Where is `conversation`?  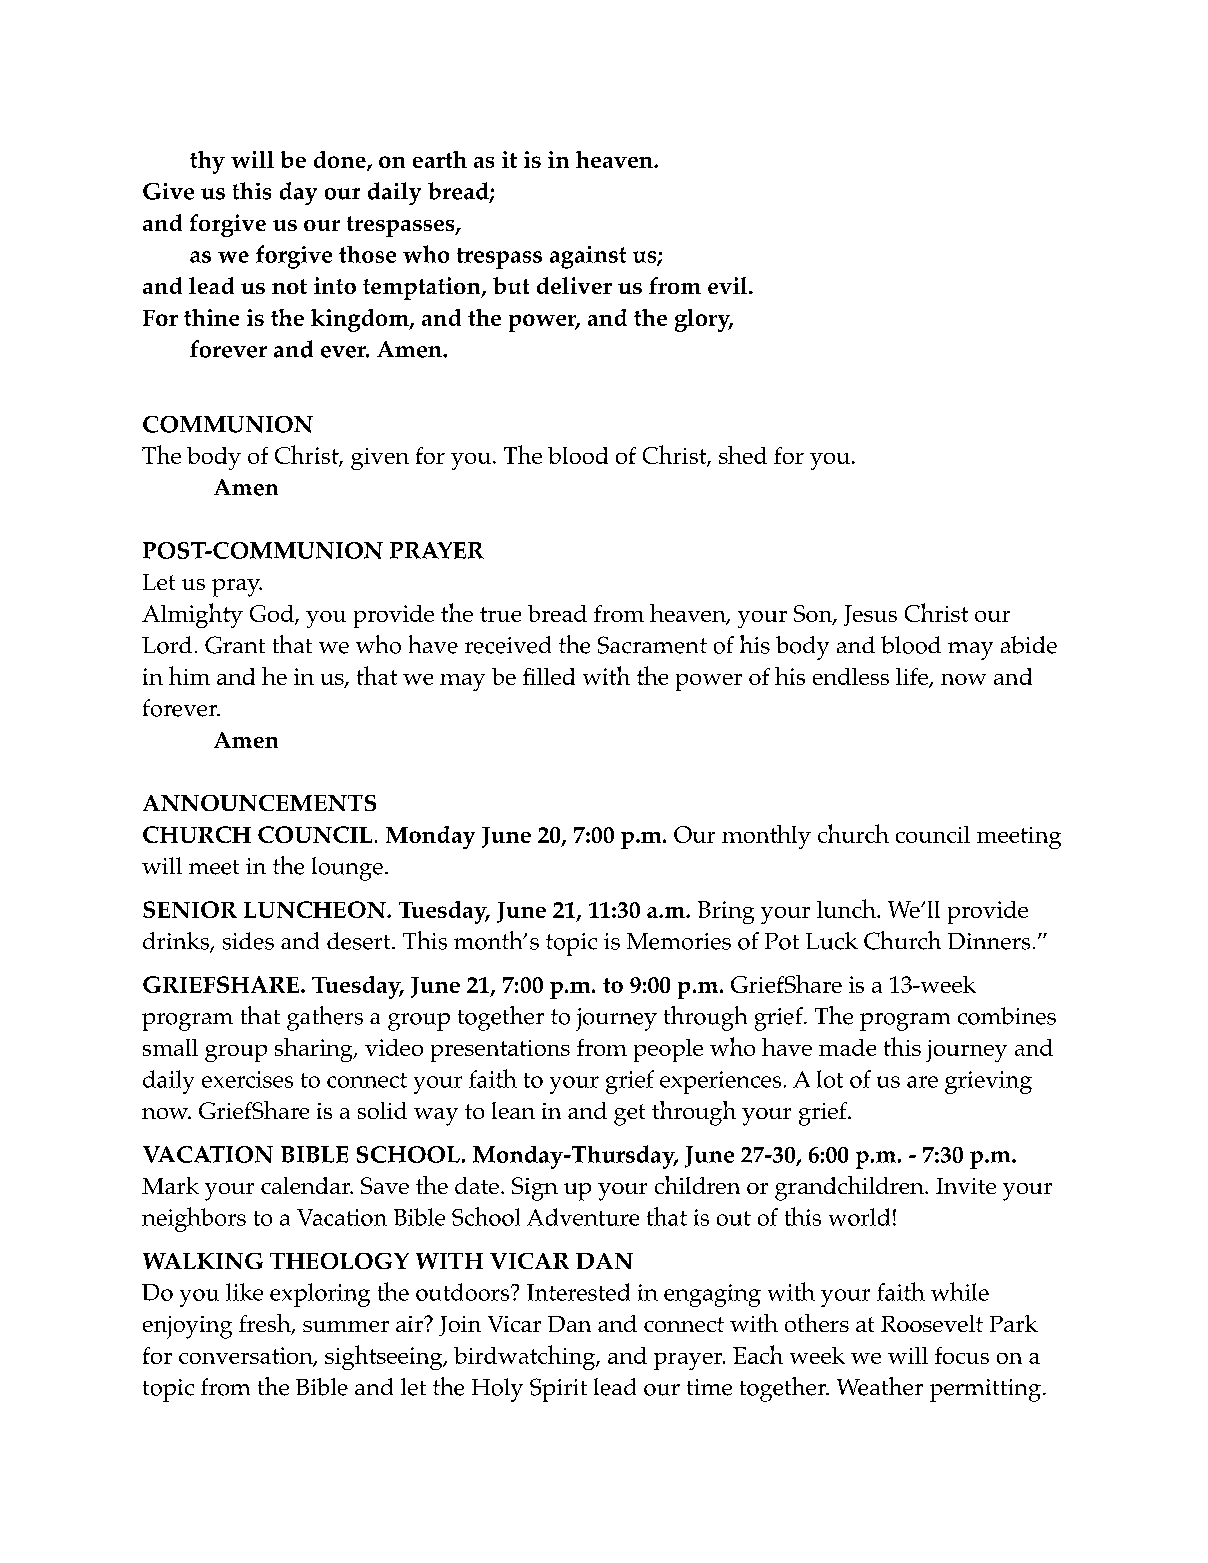
conversation is located at coordinates (247, 1356).
